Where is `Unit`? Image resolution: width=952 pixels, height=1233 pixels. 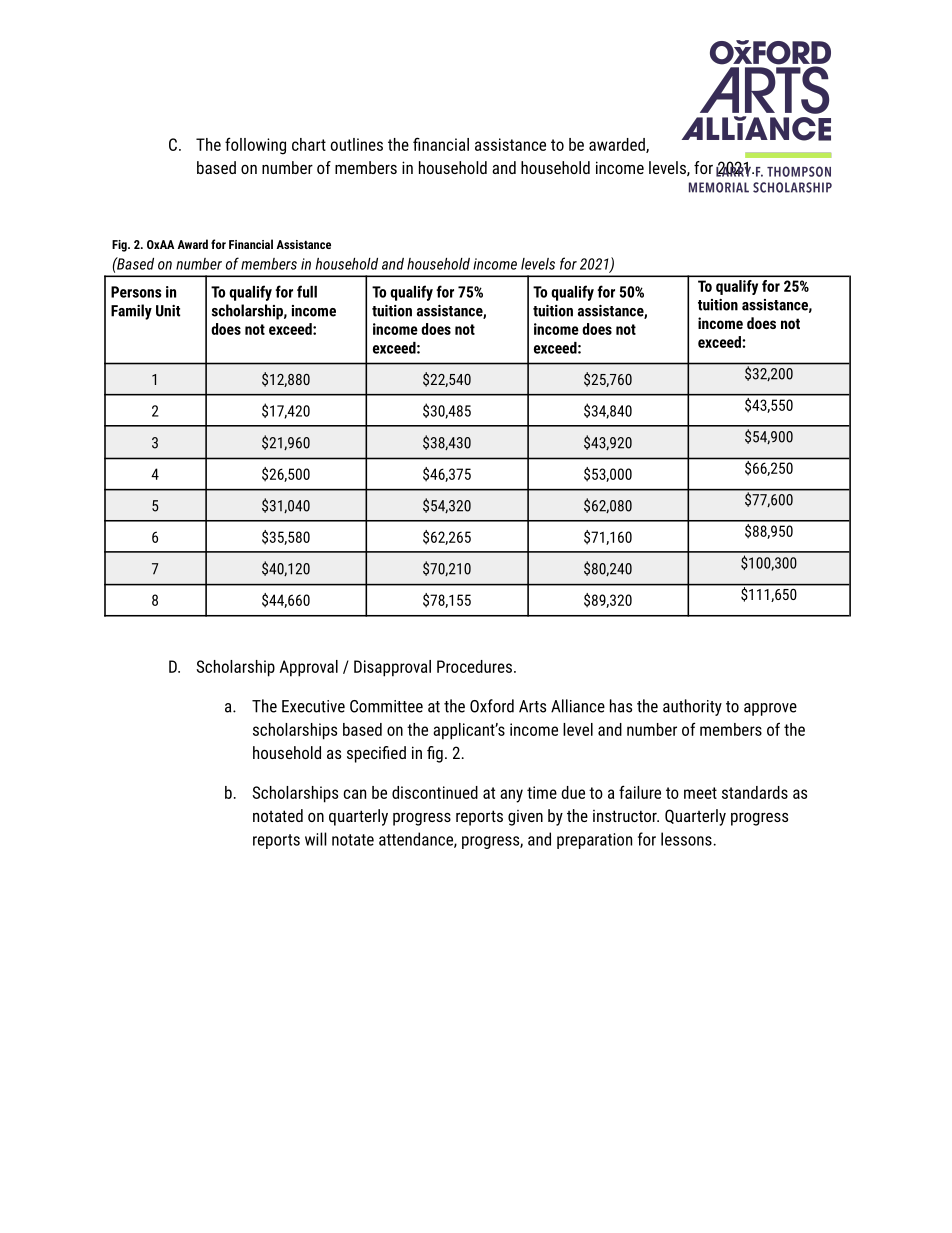
Unit is located at coordinates (168, 311).
